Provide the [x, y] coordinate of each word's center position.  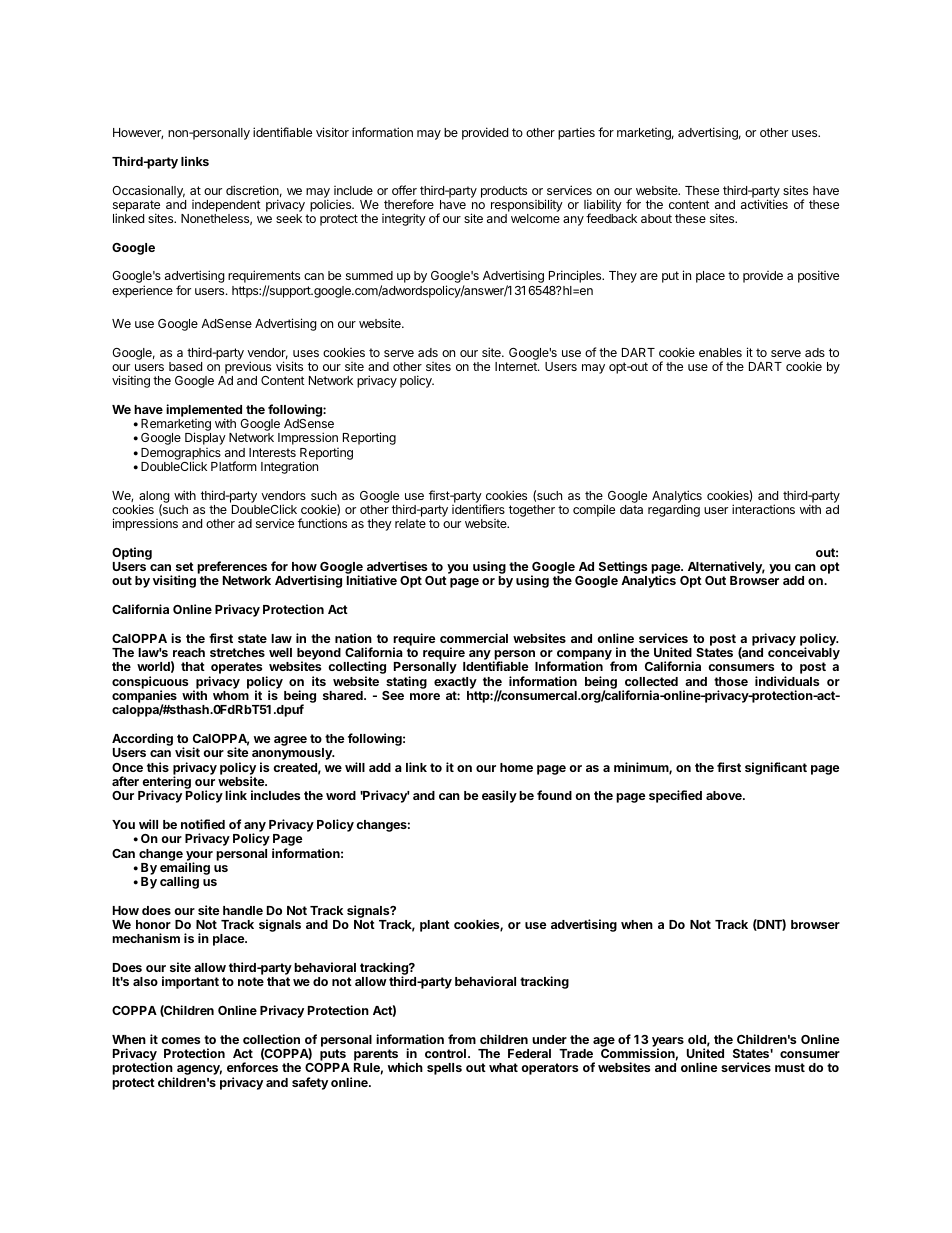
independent [226, 206]
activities [764, 204]
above [725, 795]
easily [499, 796]
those [731, 681]
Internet [517, 366]
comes [180, 1040]
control [447, 1053]
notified [203, 824]
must [790, 1067]
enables [720, 352]
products [504, 192]
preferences [232, 569]
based [185, 366]
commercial [474, 638]
